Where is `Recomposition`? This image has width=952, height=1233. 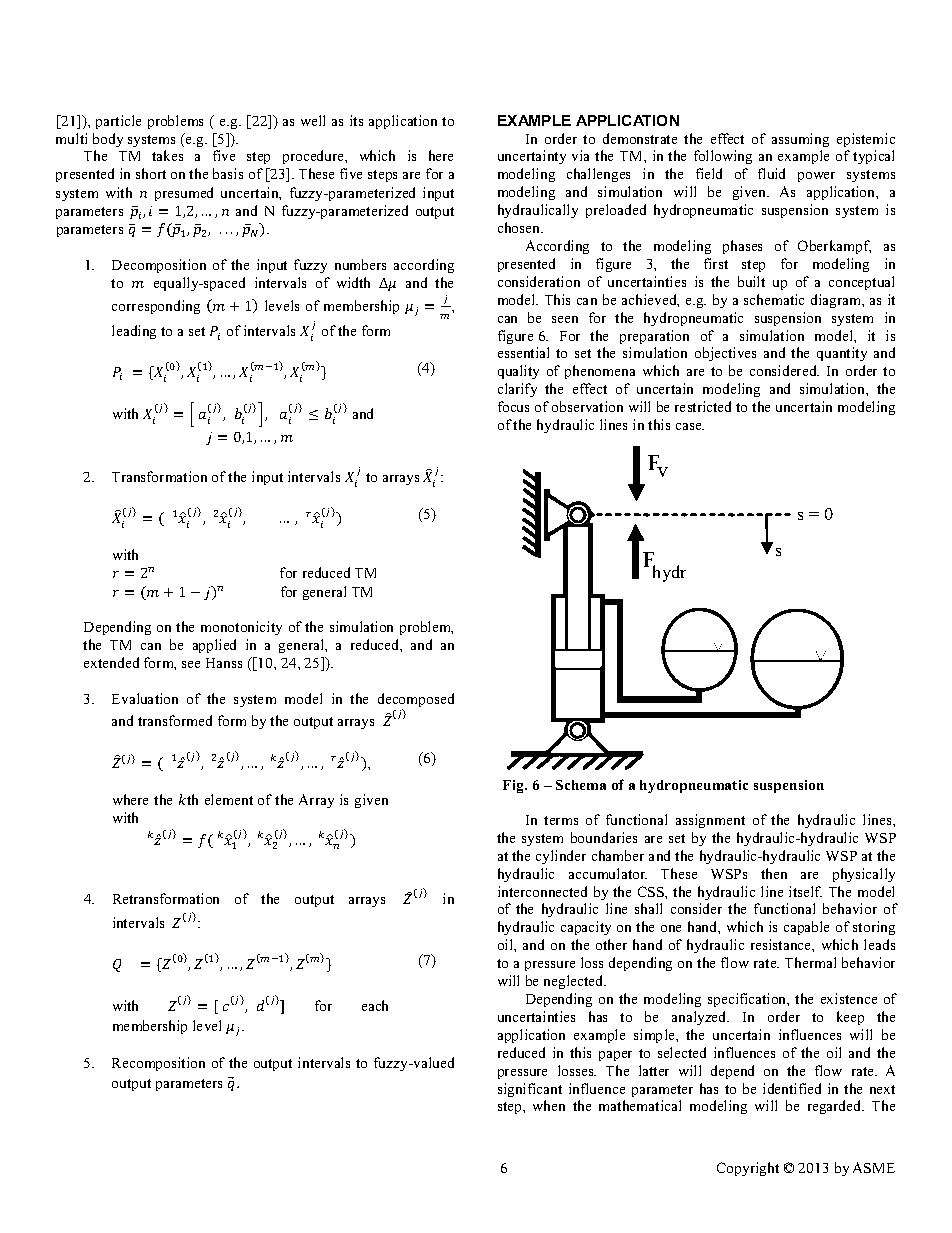
Recomposition is located at coordinates (158, 1064).
